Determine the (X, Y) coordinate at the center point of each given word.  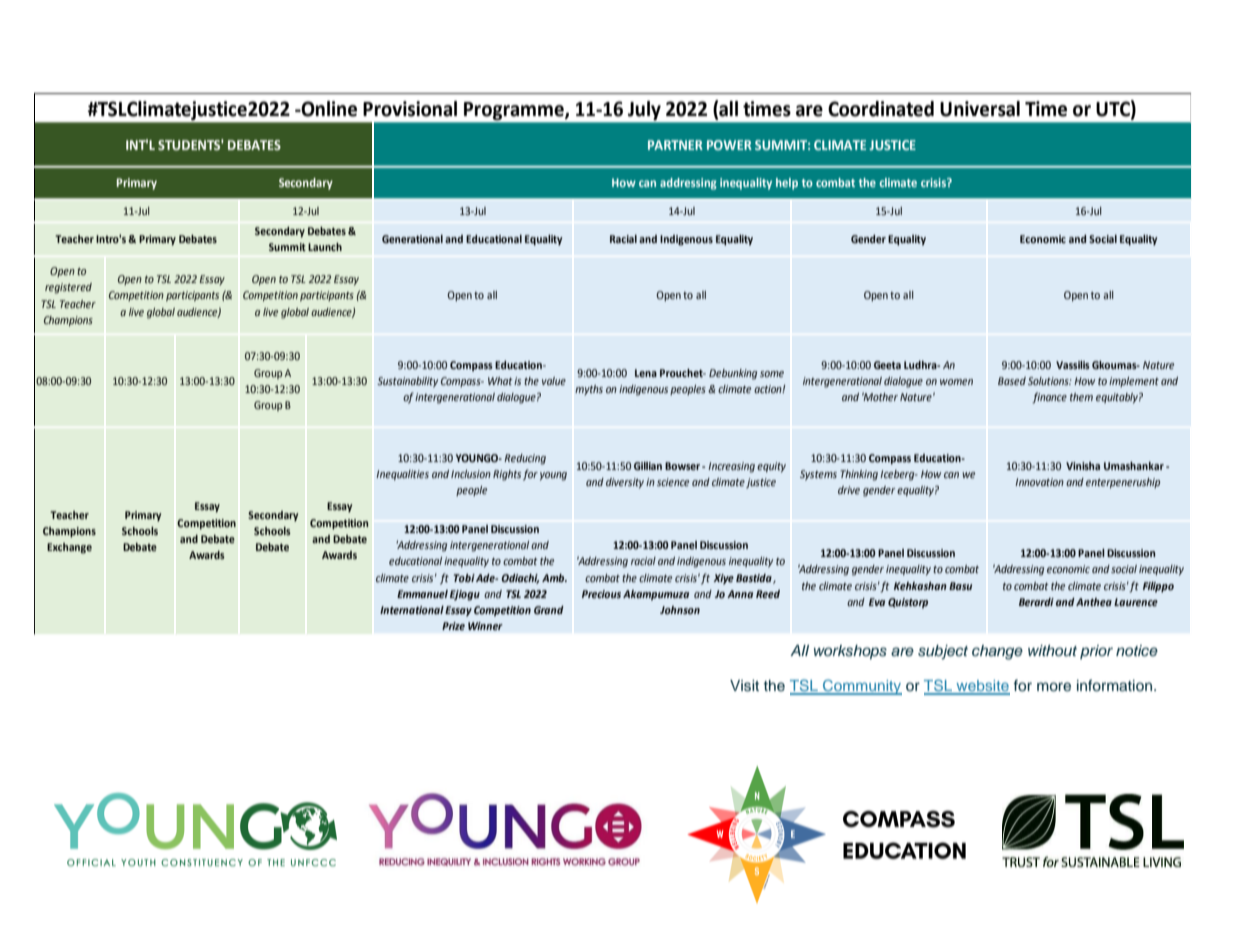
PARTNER (675, 145)
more (1054, 686)
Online (328, 109)
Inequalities (402, 475)
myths (589, 390)
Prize (453, 626)
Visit (744, 686)
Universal (980, 109)
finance (1049, 398)
